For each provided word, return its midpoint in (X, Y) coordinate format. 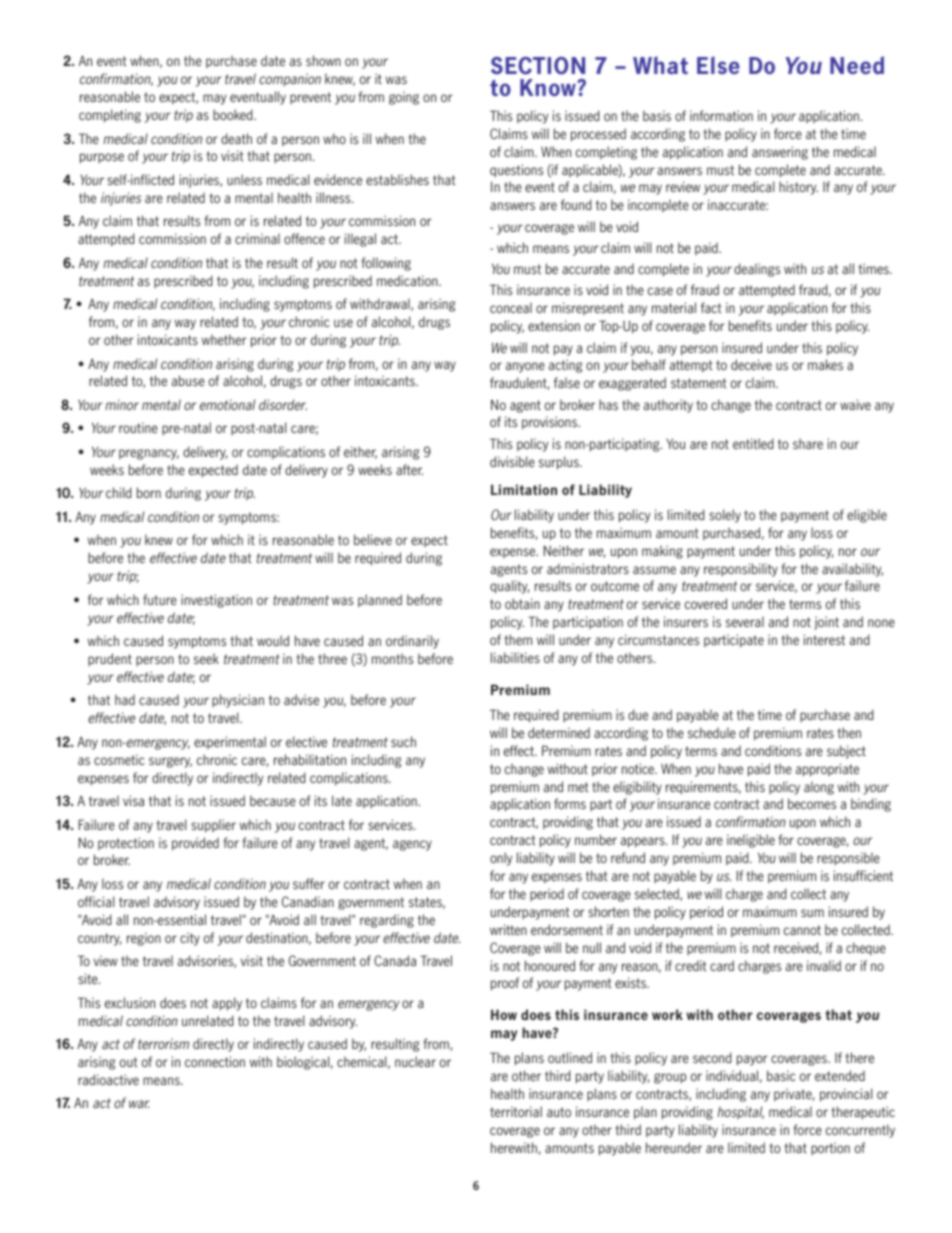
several (745, 621)
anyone (525, 367)
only (501, 859)
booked (234, 114)
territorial (516, 1111)
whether (224, 339)
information (721, 115)
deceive (751, 364)
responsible (848, 858)
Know (549, 87)
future (160, 599)
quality (510, 587)
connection (215, 1061)
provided (195, 844)
